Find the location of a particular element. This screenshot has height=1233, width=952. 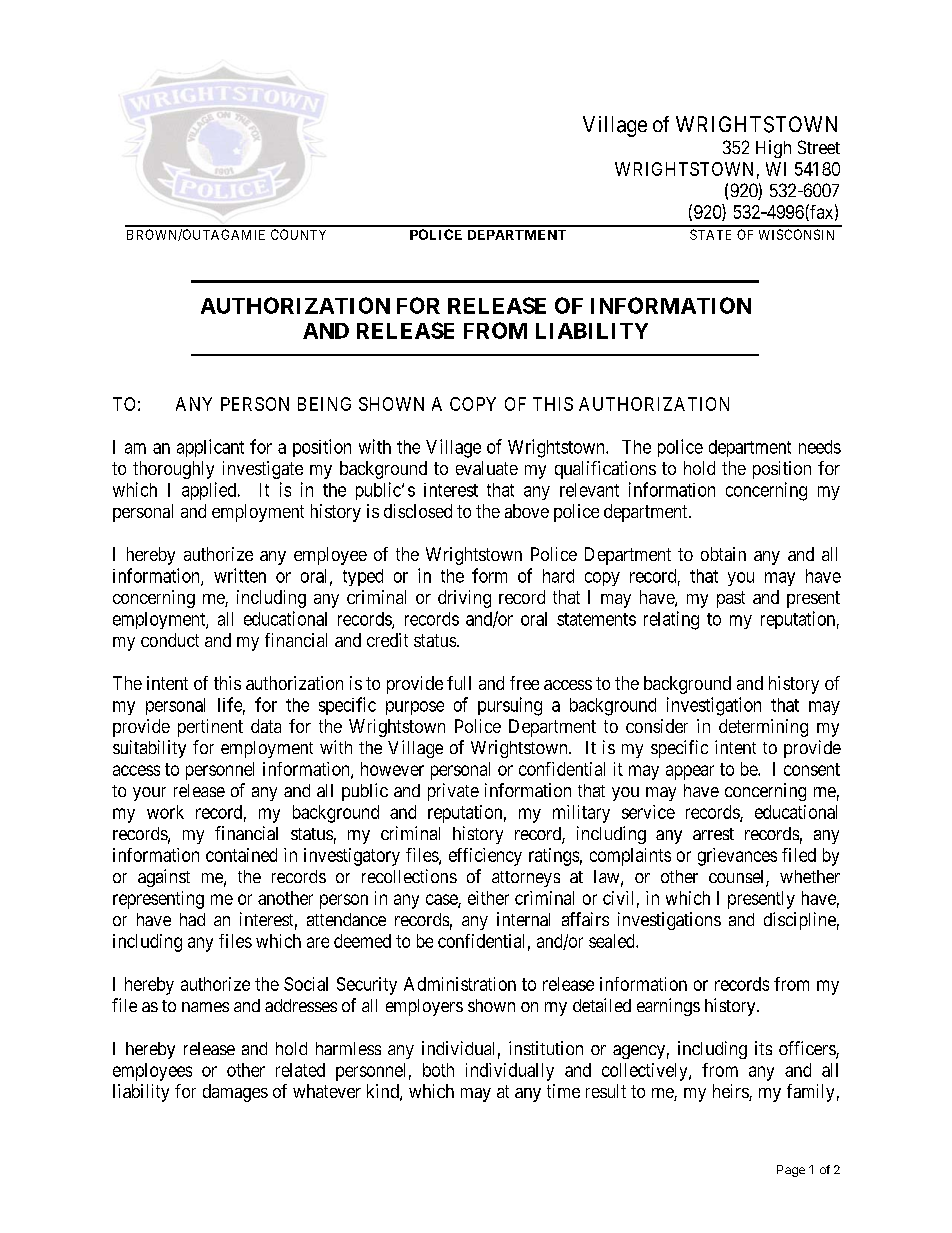

conduct is located at coordinates (170, 640).
